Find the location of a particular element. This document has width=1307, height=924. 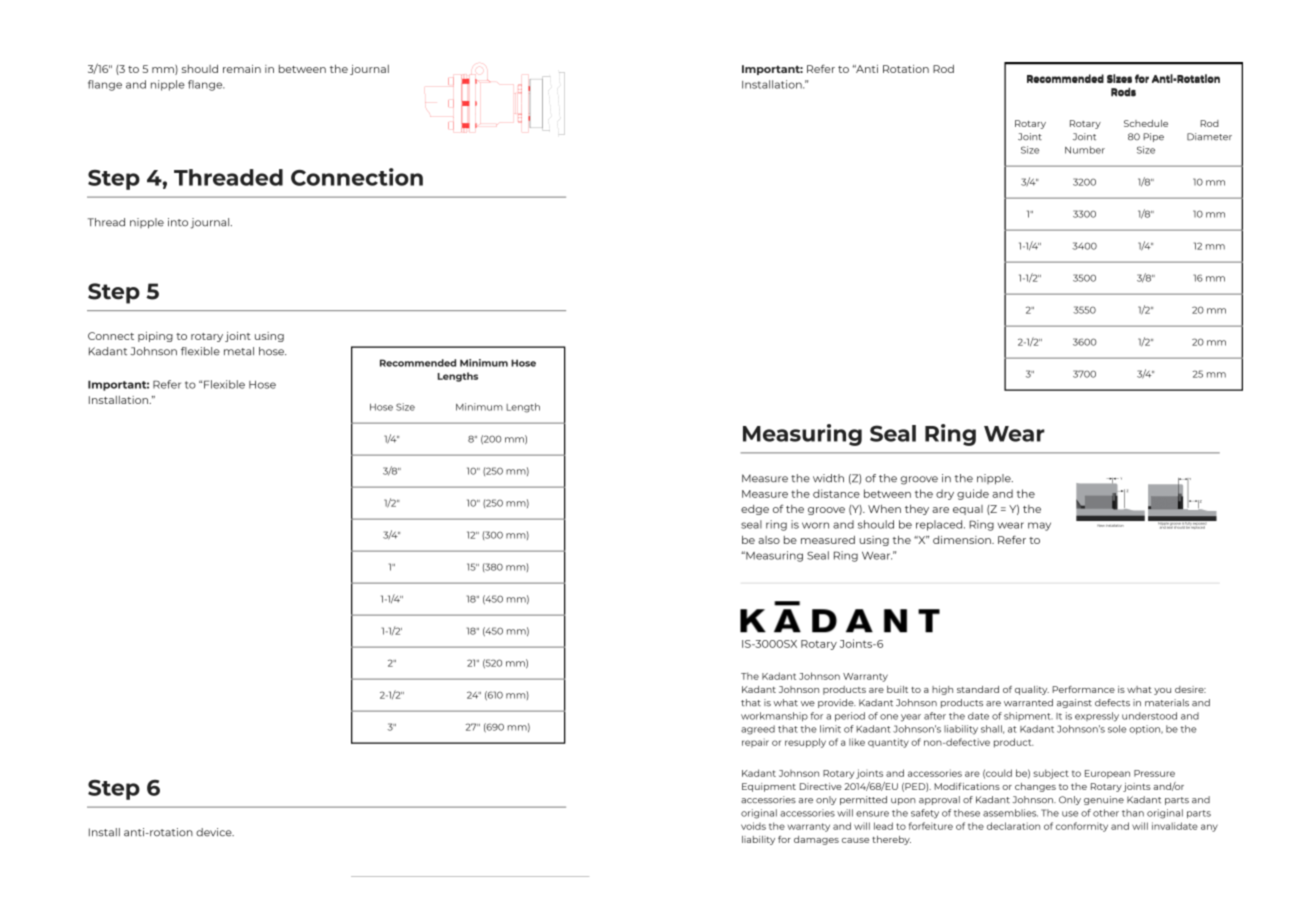

metal is located at coordinates (239, 351).
